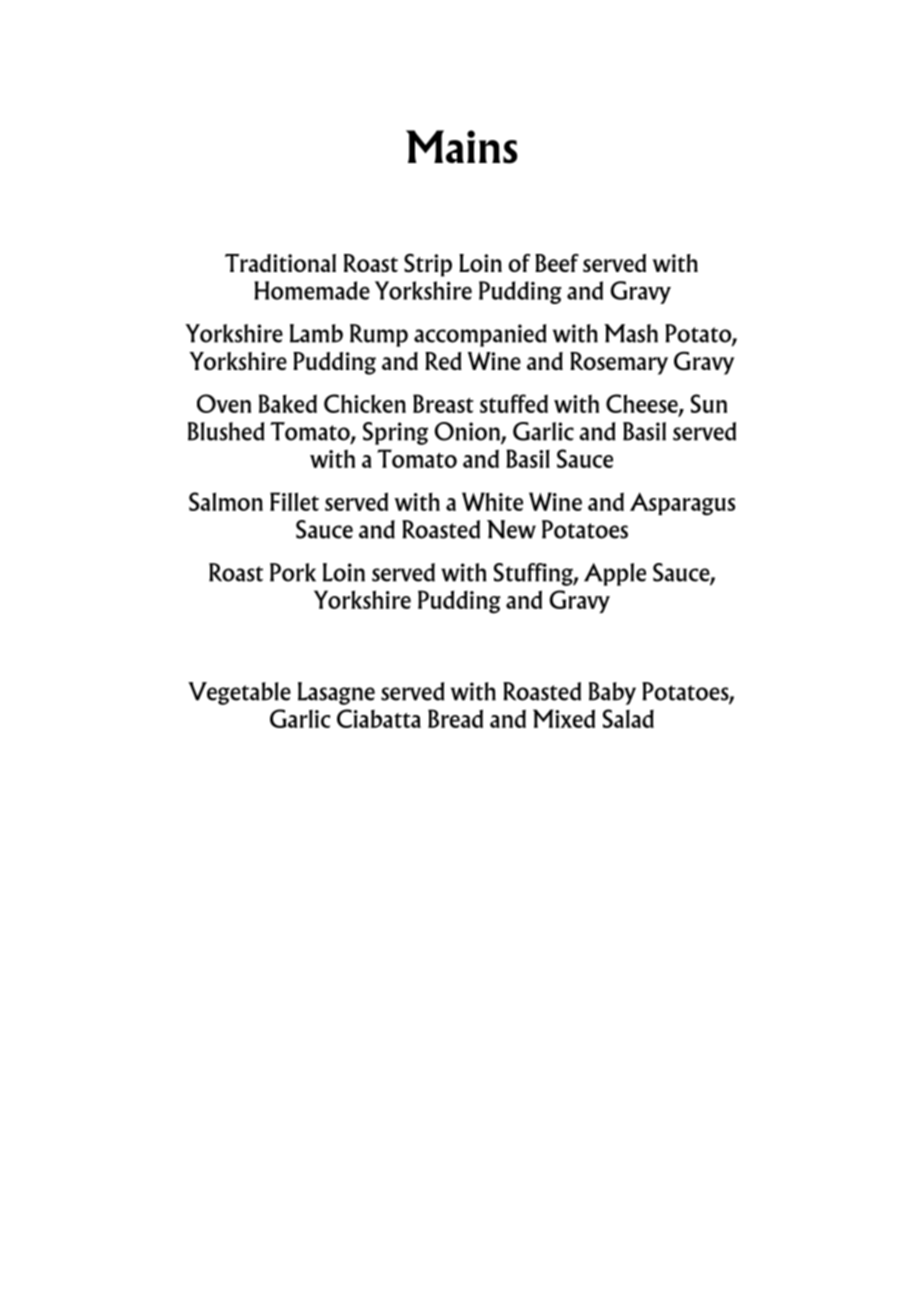  Describe the element at coordinates (288, 403) in the screenshot. I see `Baked` at that location.
